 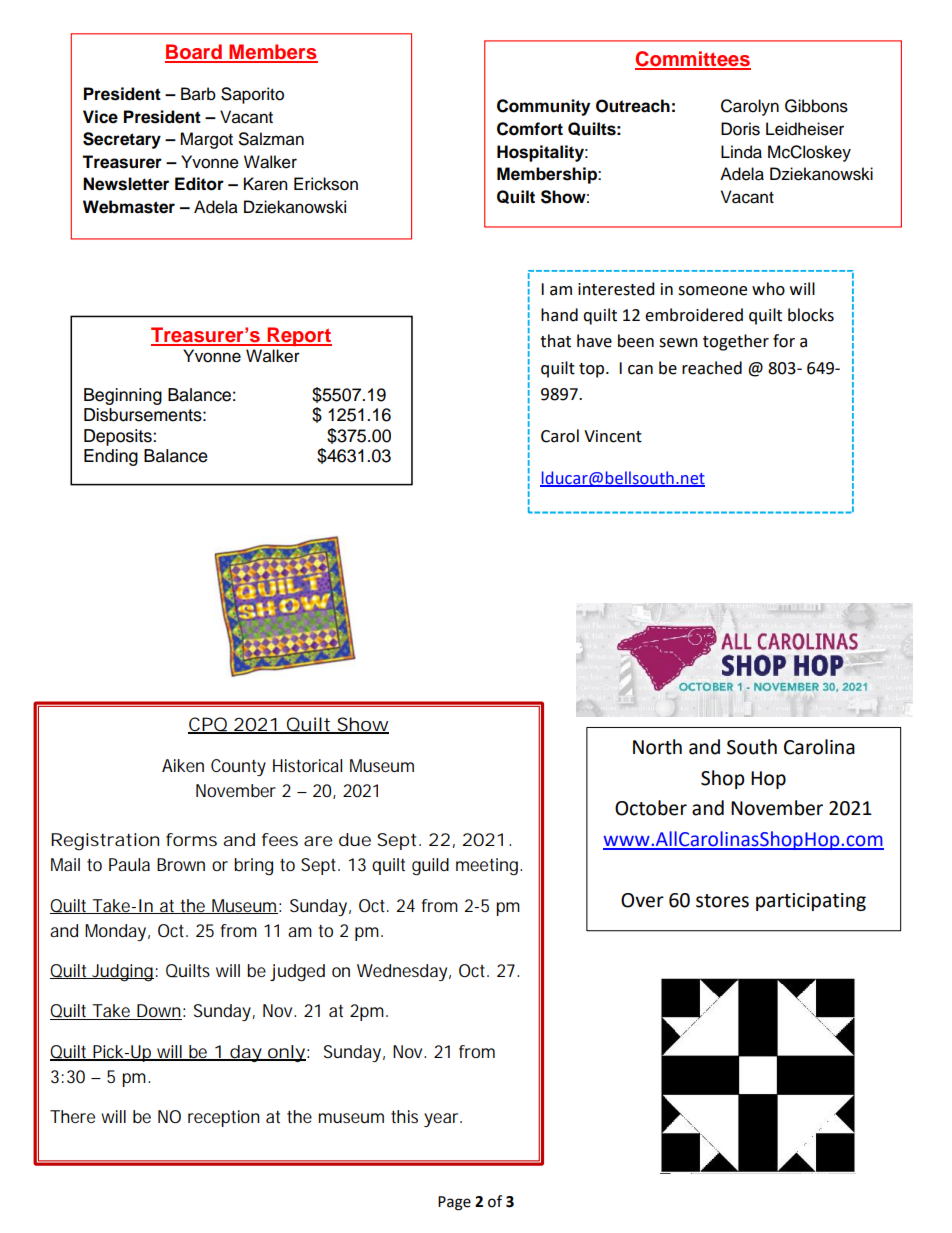 What do you see at coordinates (224, 1118) in the screenshot?
I see `reception` at bounding box center [224, 1118].
